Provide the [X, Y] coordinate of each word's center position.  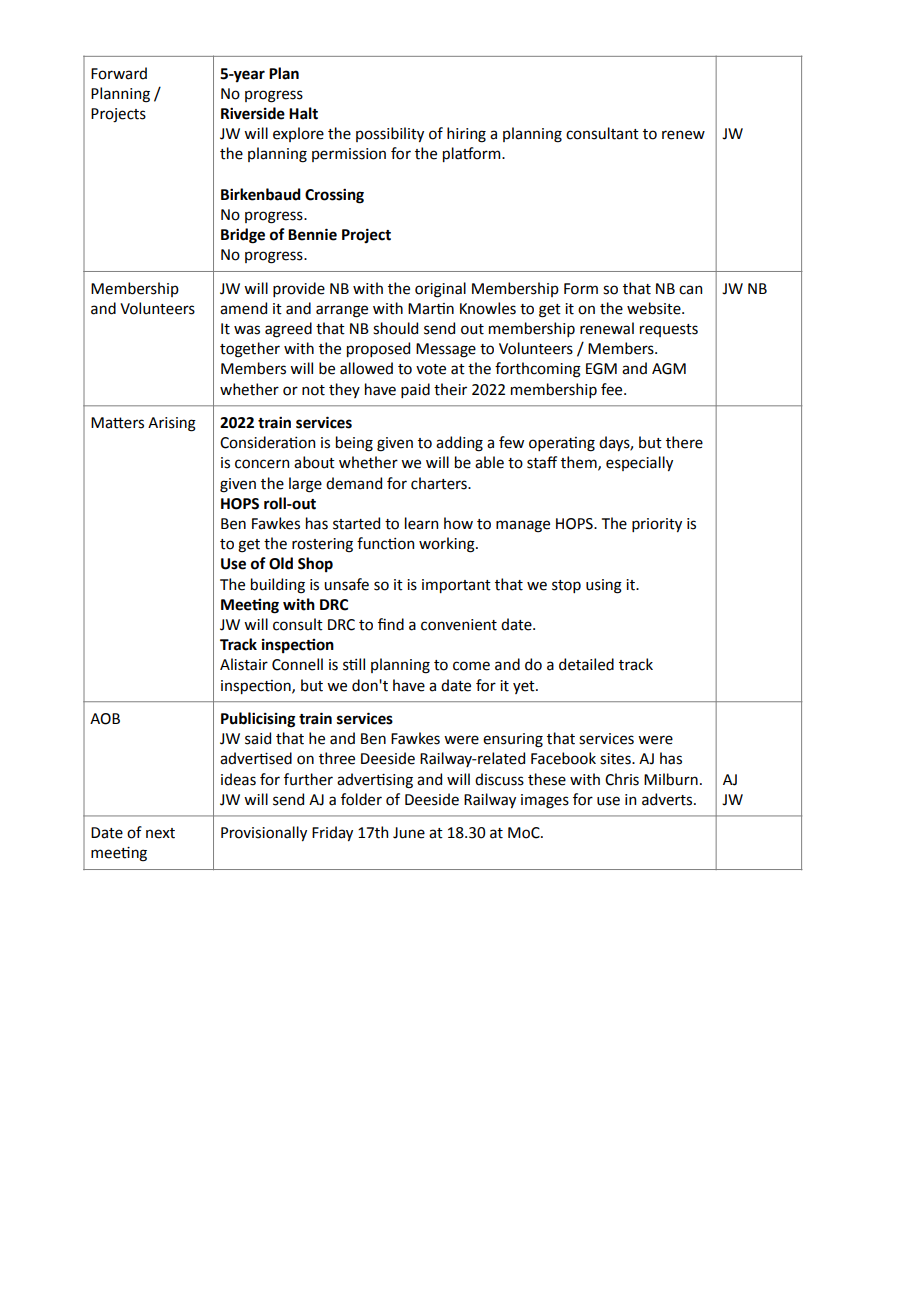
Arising [172, 424]
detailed [586, 664]
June [409, 833]
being [354, 444]
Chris [622, 779]
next [160, 833]
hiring [466, 135]
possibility [390, 134]
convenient [459, 625]
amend [243, 308]
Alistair [244, 664]
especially [639, 463]
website [655, 308]
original [440, 290]
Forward [119, 73]
